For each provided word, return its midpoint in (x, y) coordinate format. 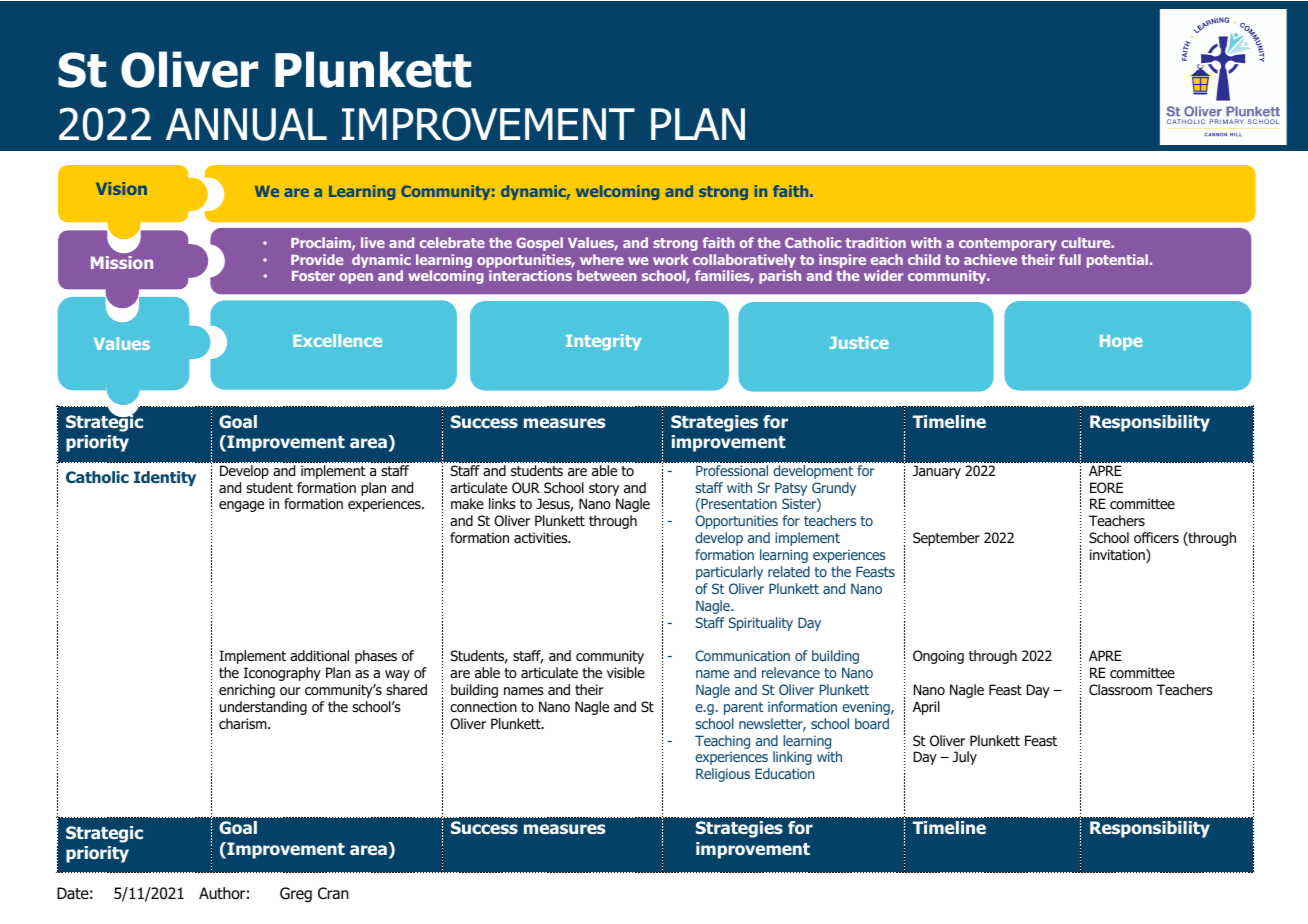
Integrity (603, 342)
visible (626, 672)
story (604, 491)
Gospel (539, 244)
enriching (247, 691)
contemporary (1008, 244)
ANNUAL (246, 124)
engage (241, 506)
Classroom (1120, 690)
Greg (296, 895)
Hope (1121, 342)
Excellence (337, 340)
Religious (723, 775)
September (946, 539)
